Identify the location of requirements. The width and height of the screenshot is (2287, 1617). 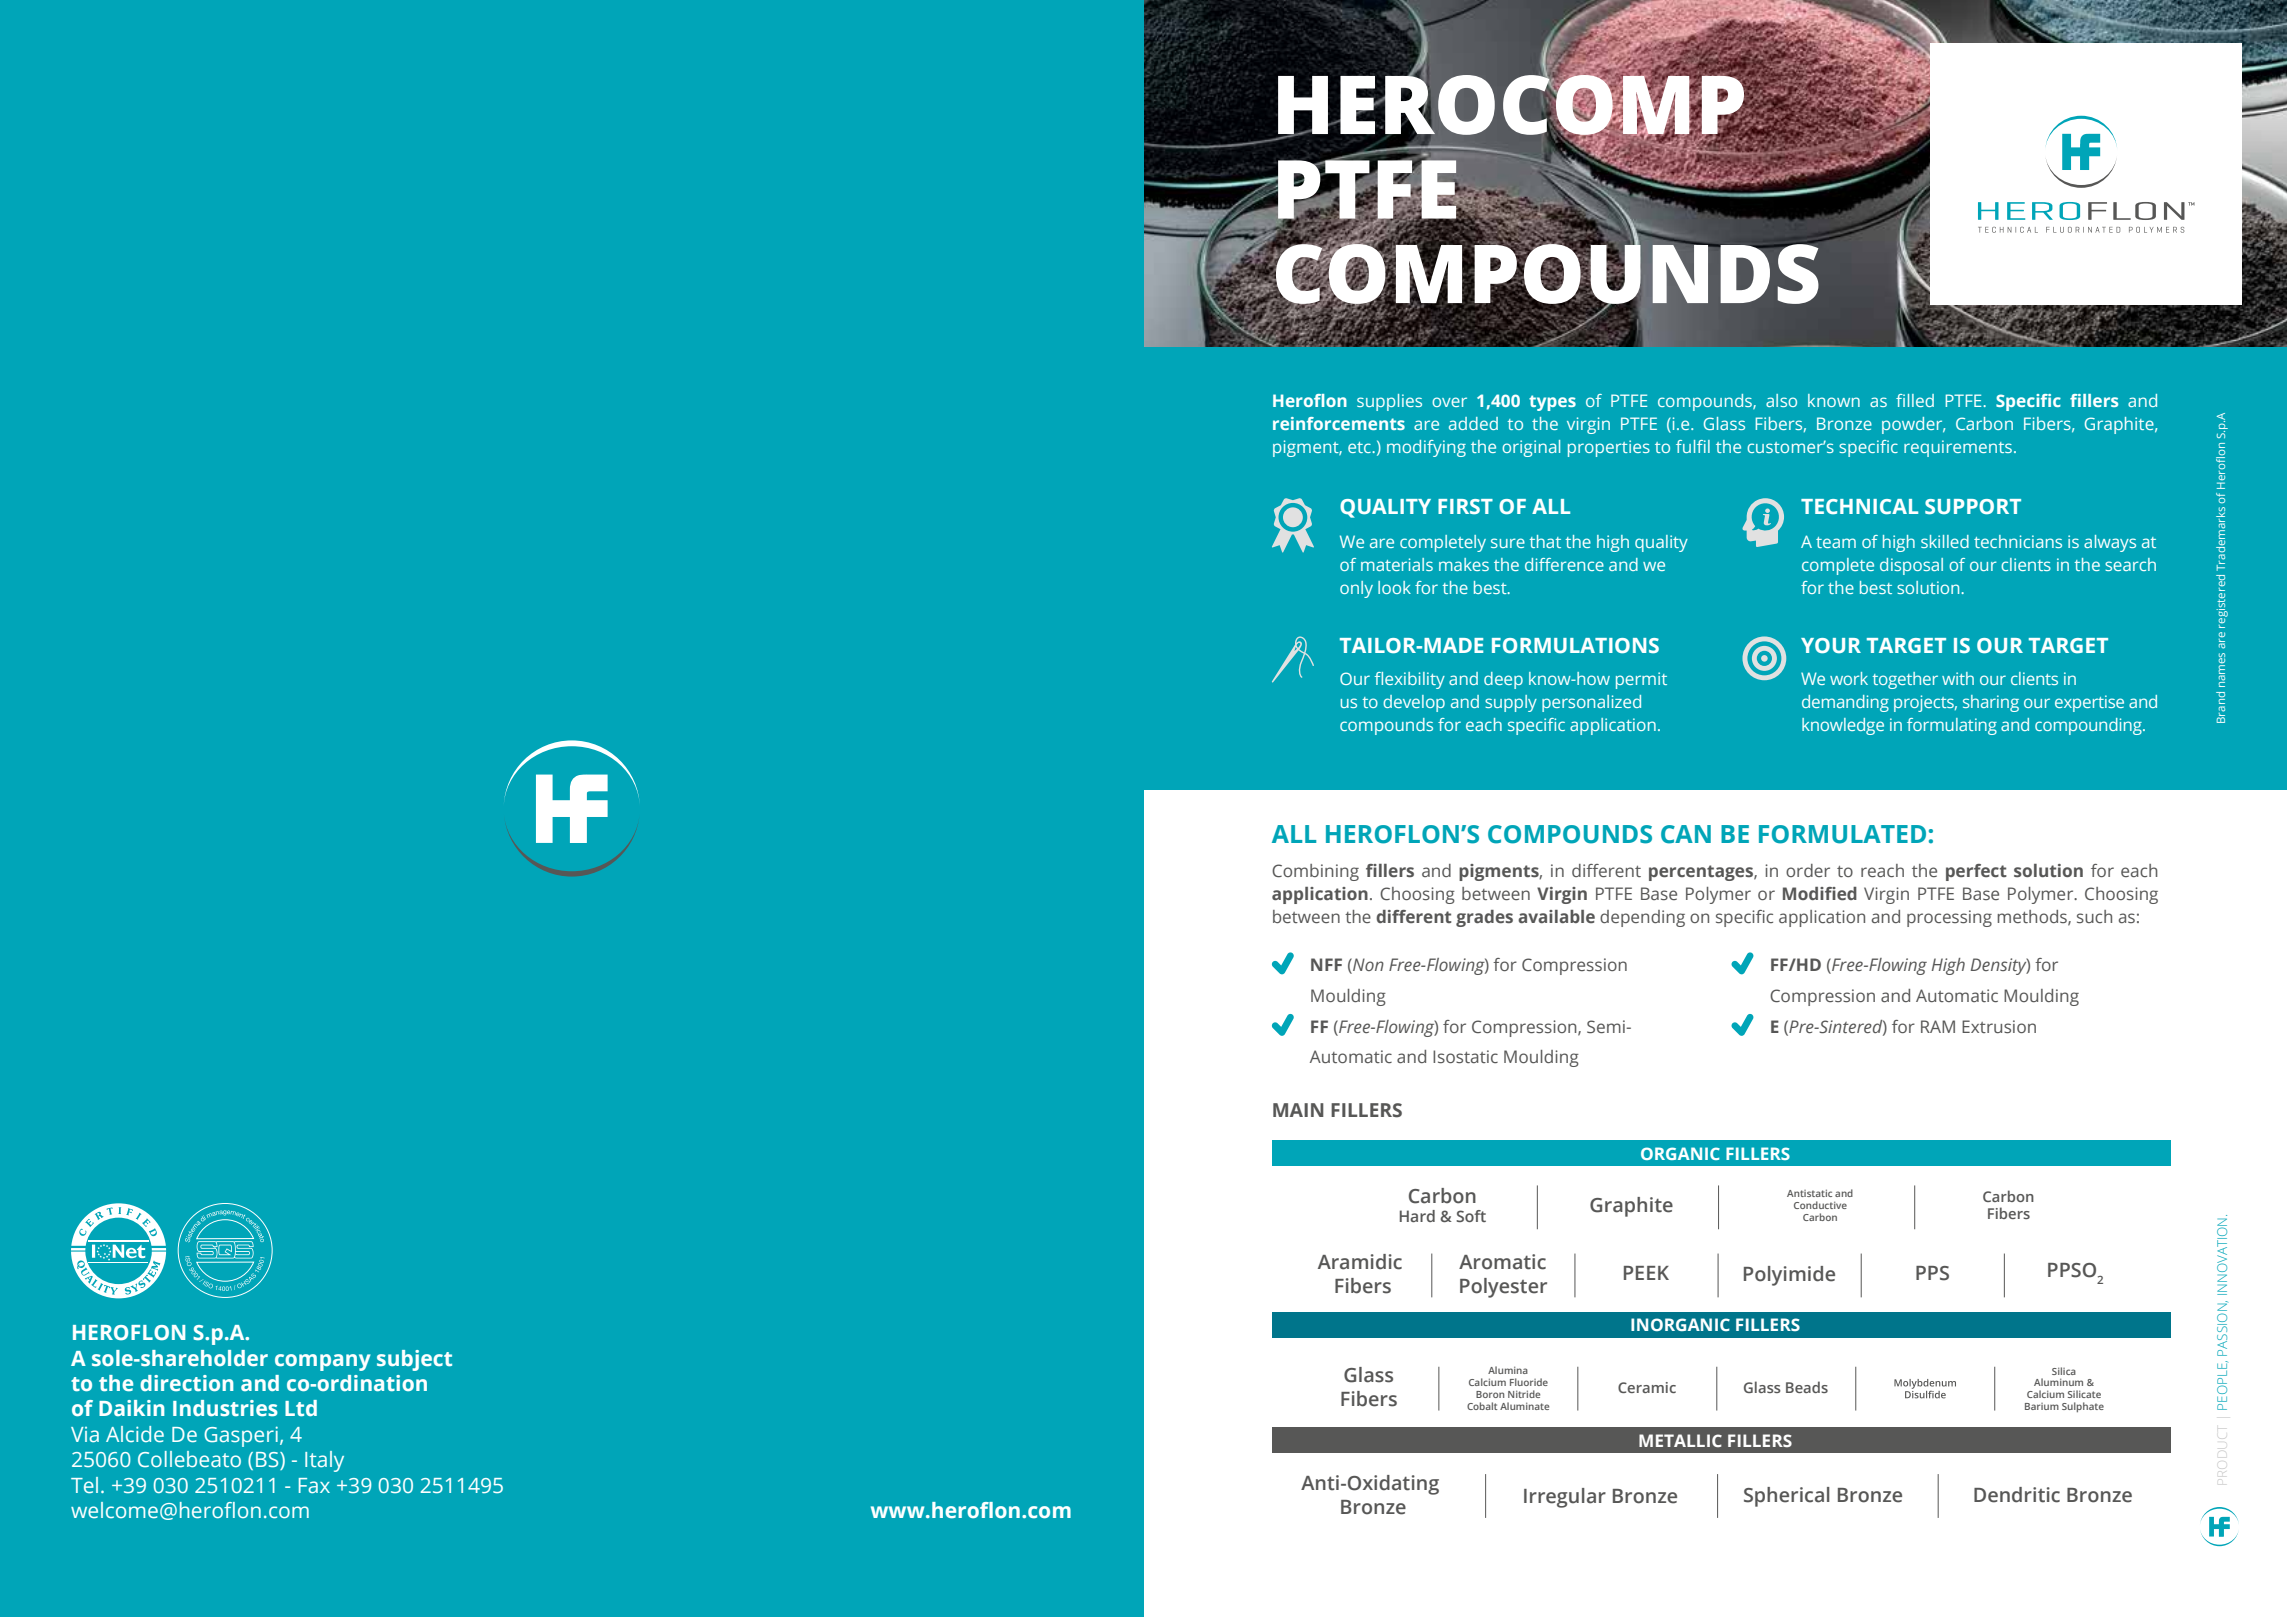
(1959, 448).
